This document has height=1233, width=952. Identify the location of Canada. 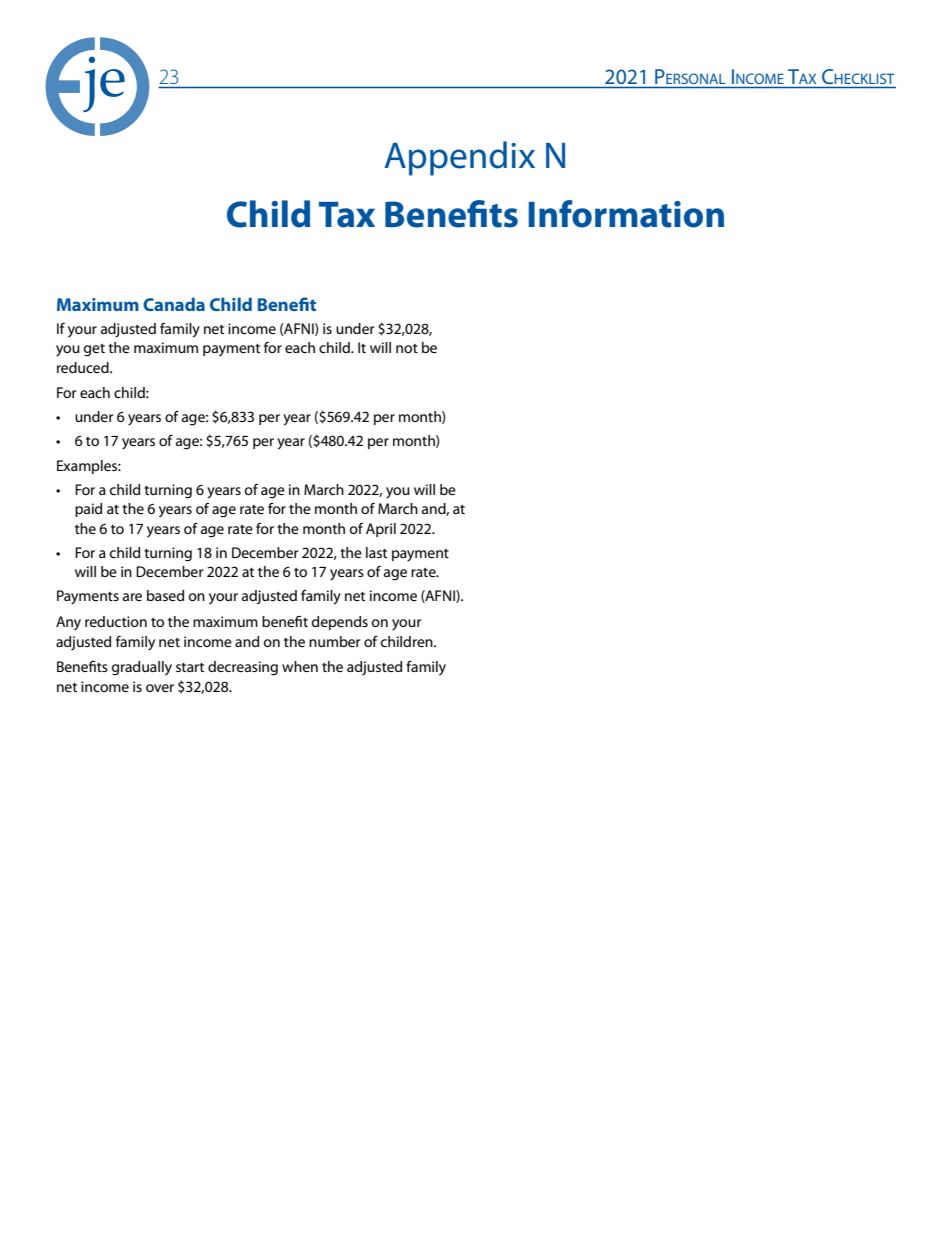
(174, 304).
